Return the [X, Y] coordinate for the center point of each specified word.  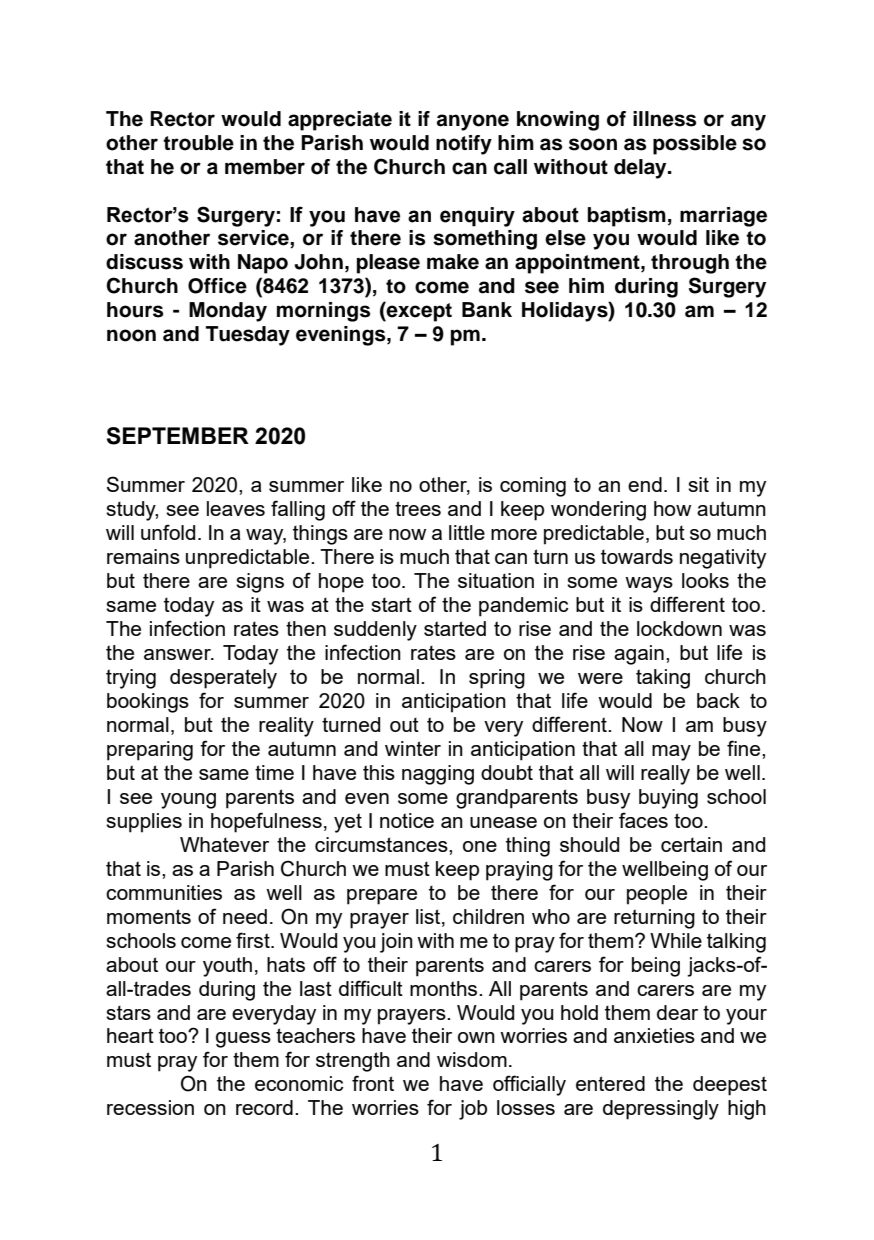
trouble [198, 143]
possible [695, 145]
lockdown [679, 628]
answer [178, 654]
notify [464, 145]
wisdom [472, 1059]
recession [150, 1107]
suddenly [375, 631]
